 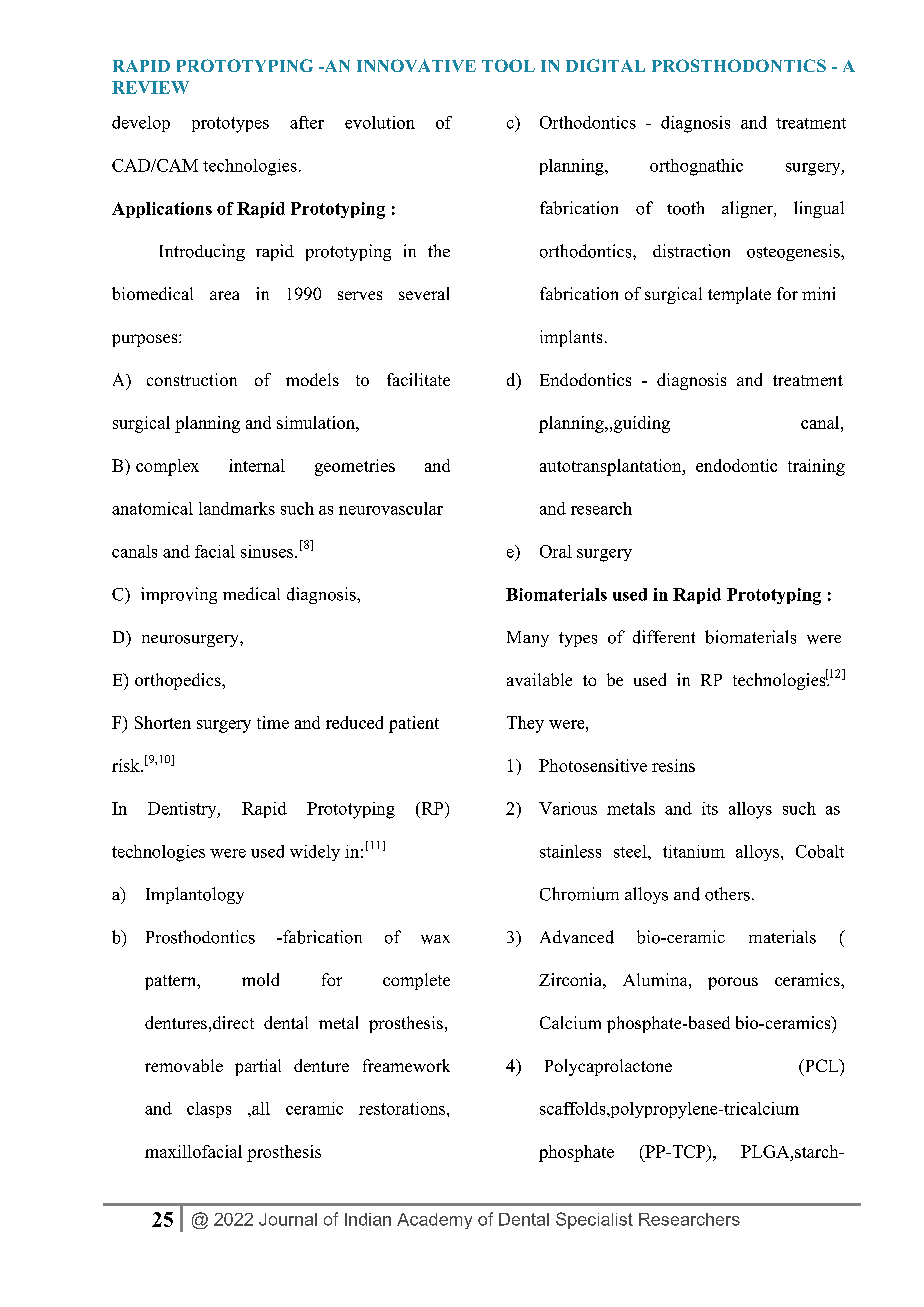 What do you see at coordinates (150, 87) in the screenshot?
I see `REVIEW` at bounding box center [150, 87].
